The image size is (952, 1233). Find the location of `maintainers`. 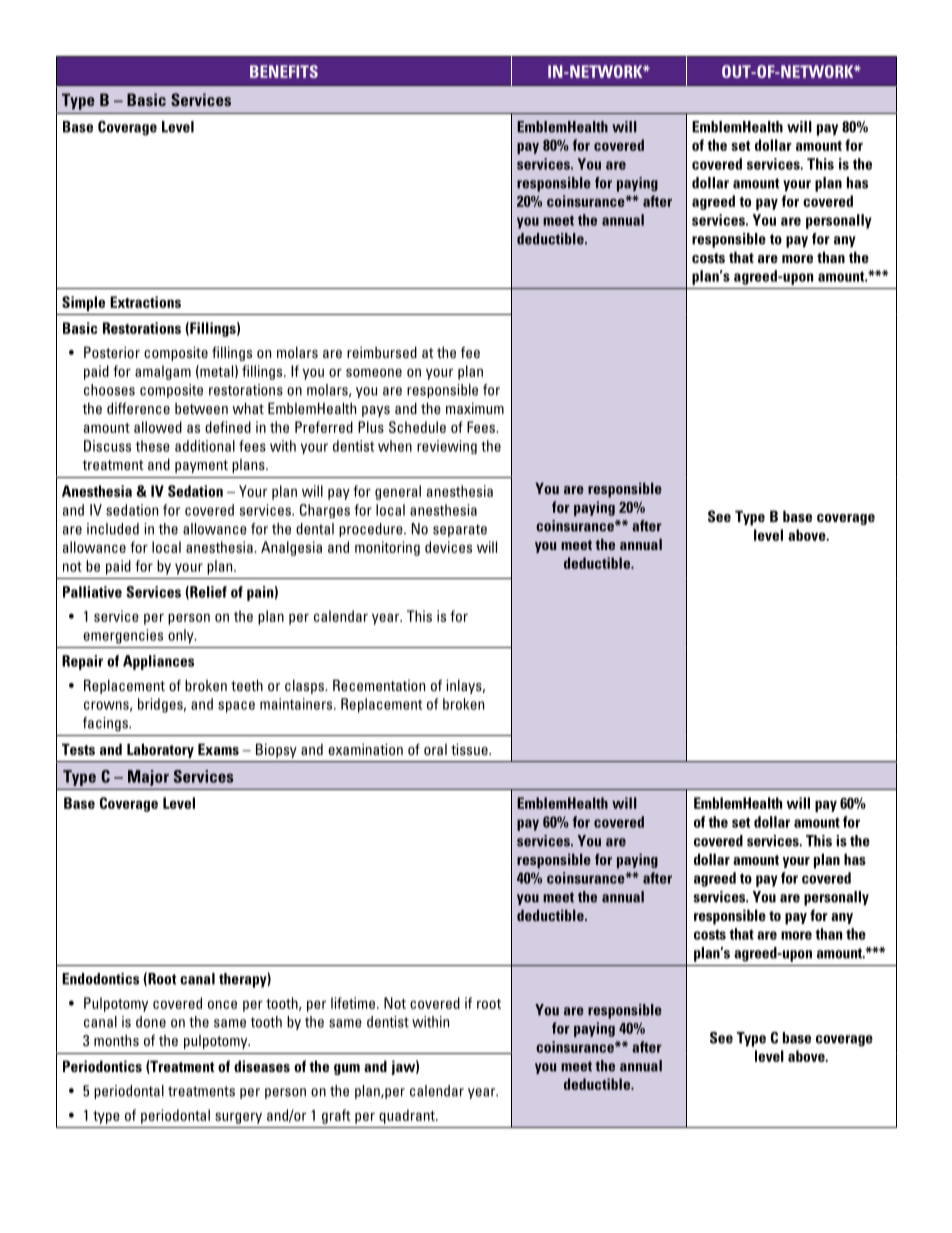

maintainers is located at coordinates (297, 704).
